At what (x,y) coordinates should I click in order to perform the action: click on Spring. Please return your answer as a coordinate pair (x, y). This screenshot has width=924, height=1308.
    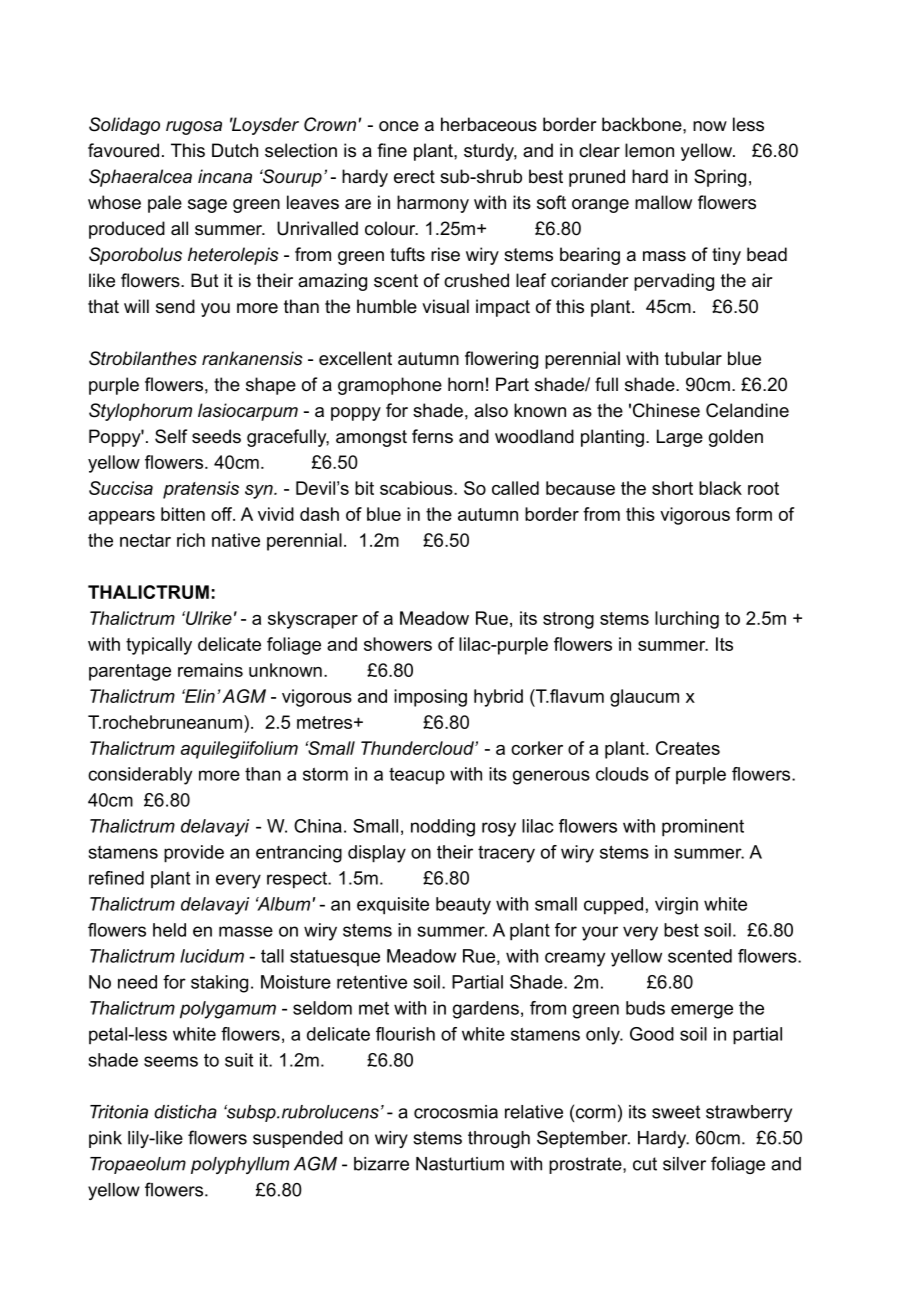
    Looking at the image, I should click on (720, 178).
